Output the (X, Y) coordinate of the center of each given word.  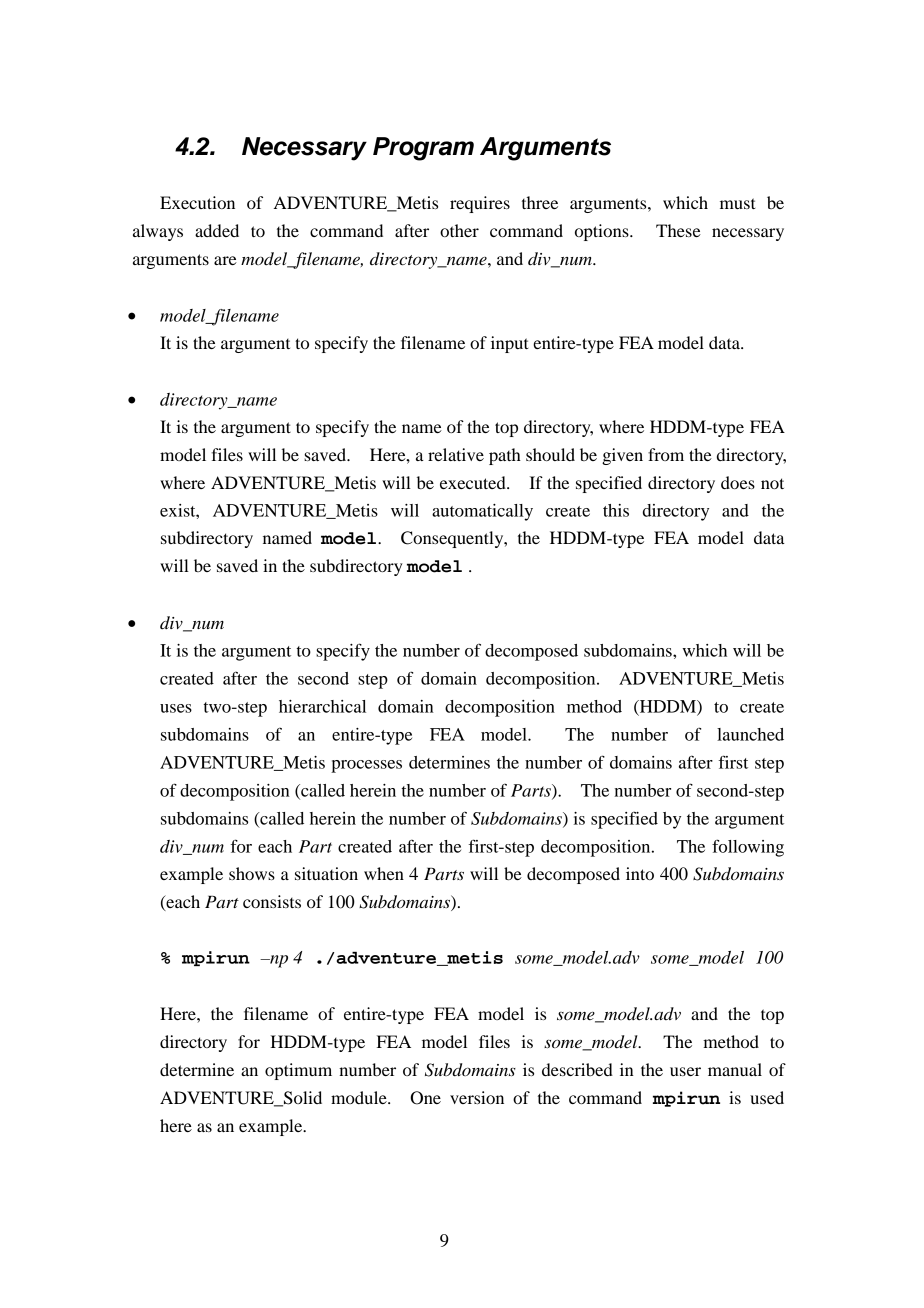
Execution (197, 202)
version (477, 1097)
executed (474, 482)
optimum (298, 1071)
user (685, 1071)
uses (176, 708)
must (738, 203)
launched (750, 734)
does (738, 482)
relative (456, 454)
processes (366, 766)
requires (480, 204)
